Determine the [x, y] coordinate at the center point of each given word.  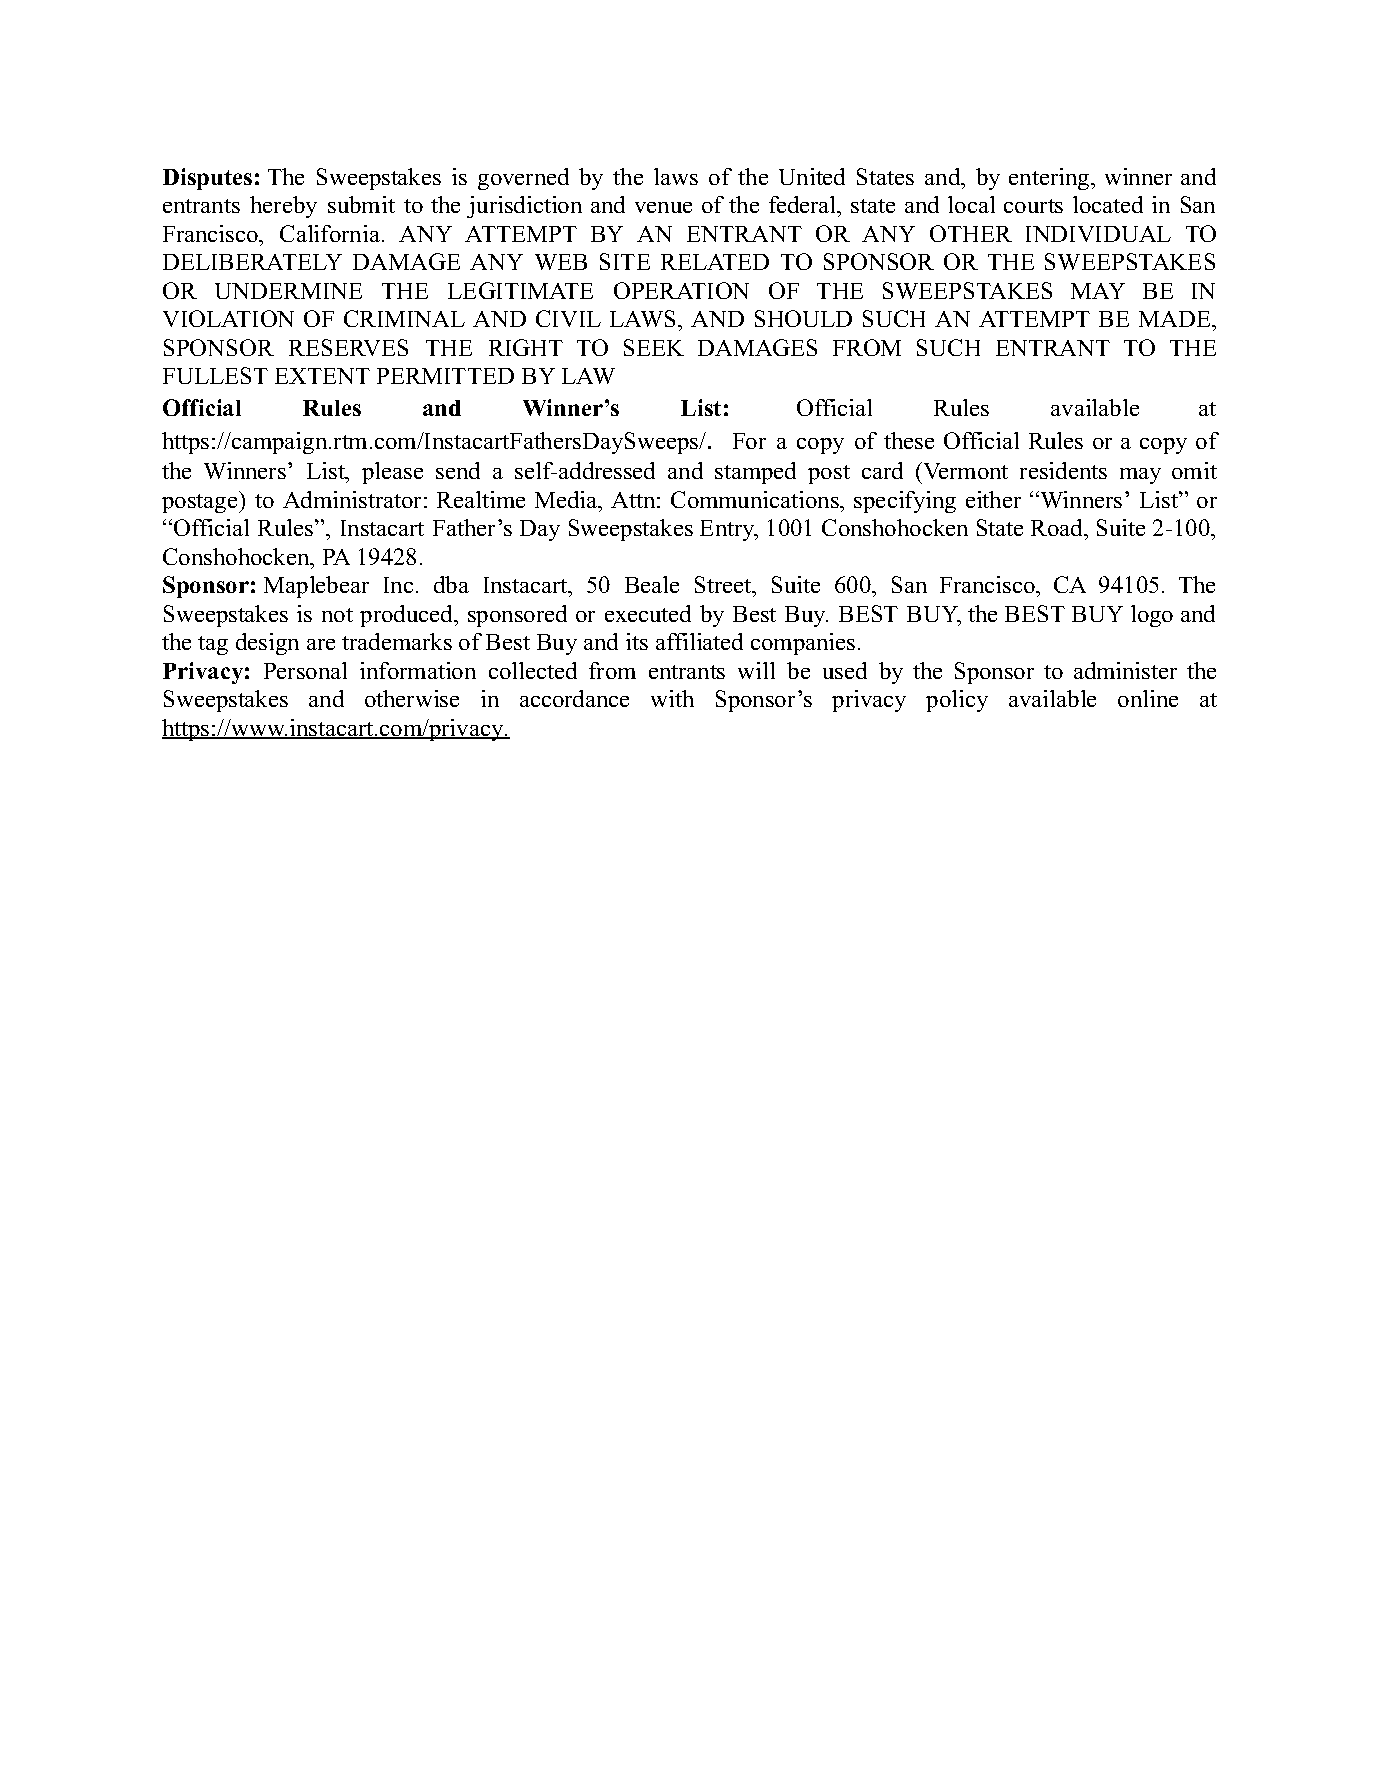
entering [1050, 179]
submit [361, 204]
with [672, 698]
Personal [305, 670]
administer [1125, 670]
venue [663, 207]
